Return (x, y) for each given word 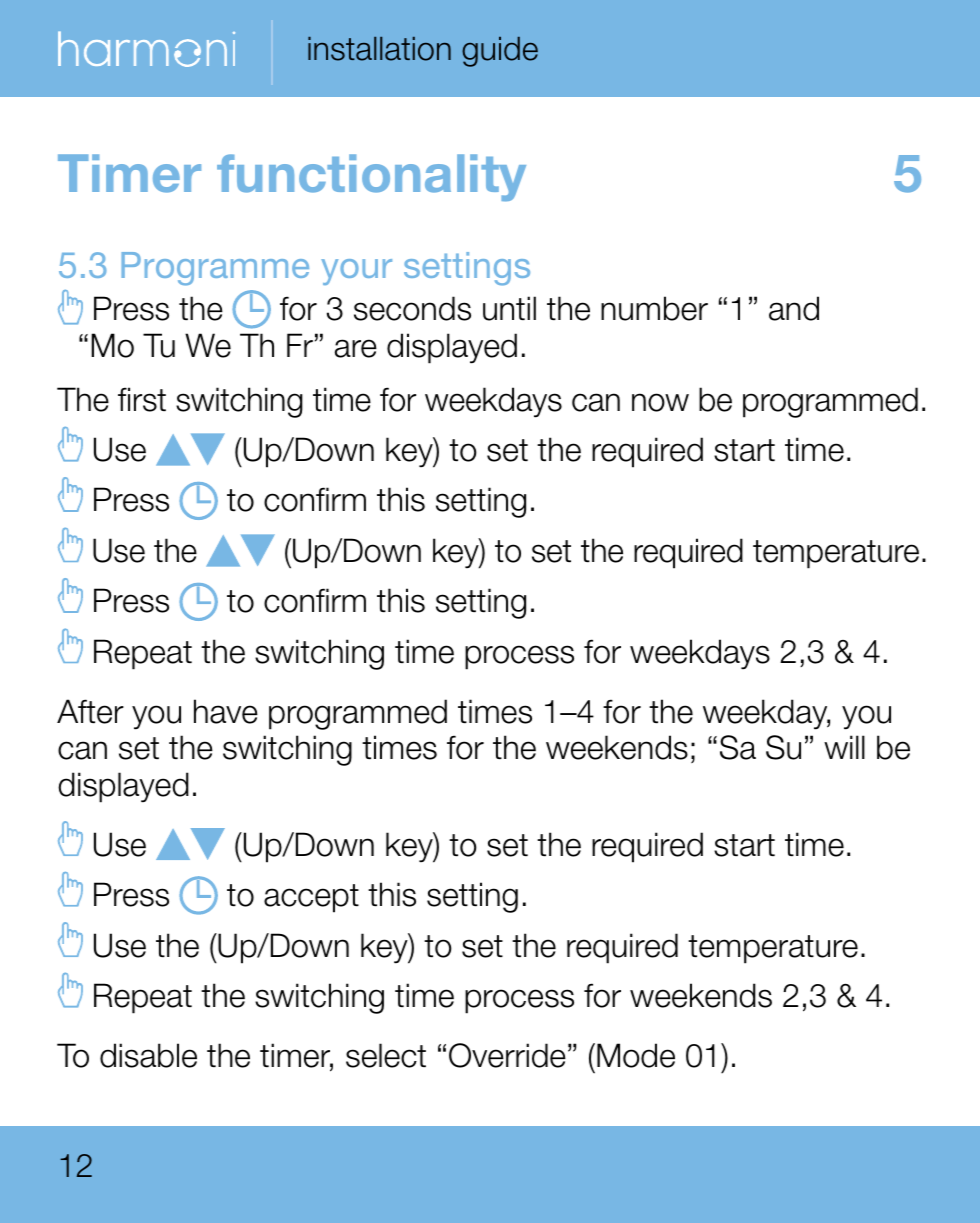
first (142, 399)
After (90, 711)
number (654, 308)
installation (379, 49)
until (509, 308)
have (226, 711)
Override (507, 1055)
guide (500, 52)
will (844, 747)
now (660, 402)
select (386, 1055)
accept (311, 898)
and (794, 308)
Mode (636, 1055)
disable (148, 1055)
